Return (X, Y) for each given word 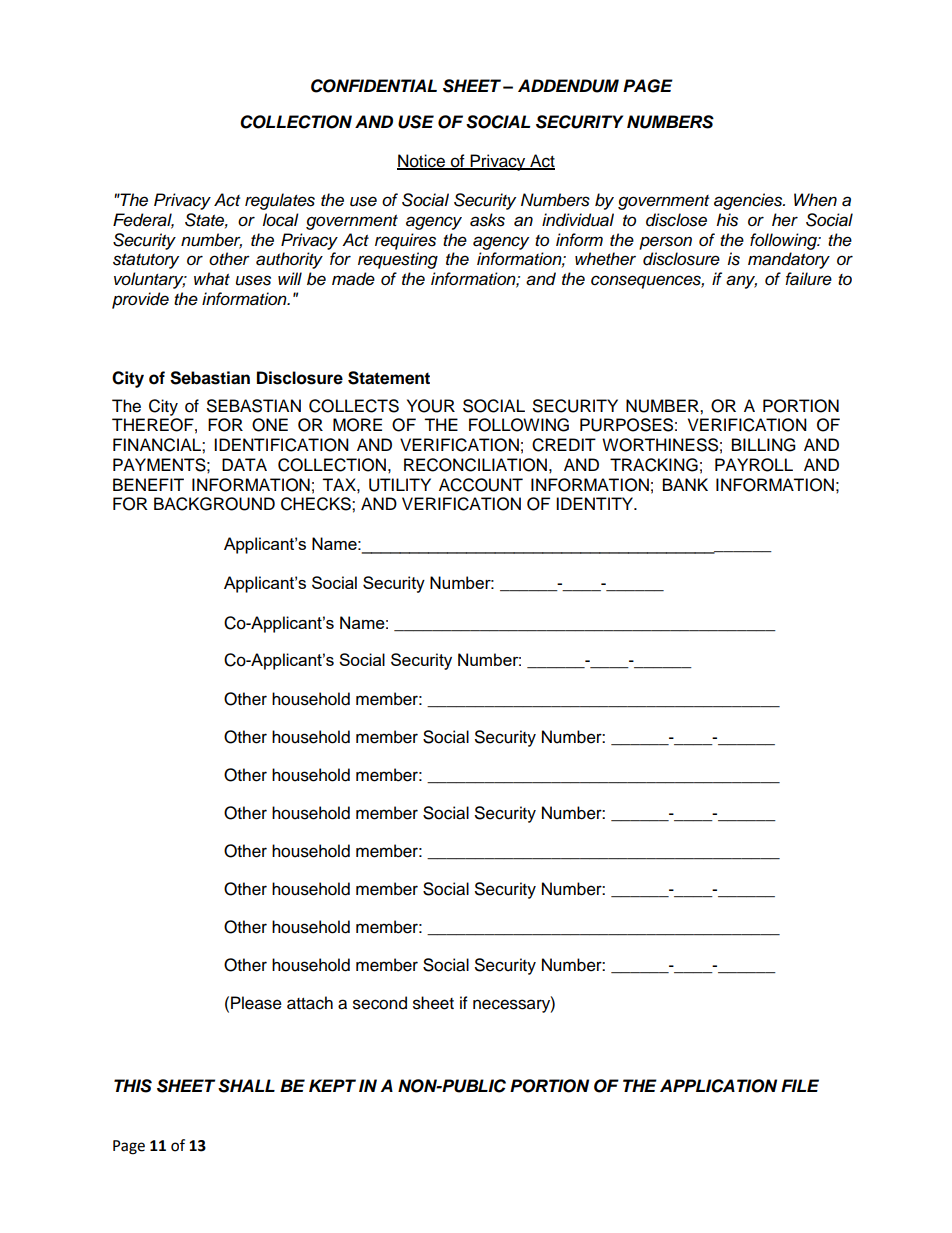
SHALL (246, 1086)
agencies (749, 201)
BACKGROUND (214, 504)
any (741, 282)
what (212, 279)
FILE (800, 1085)
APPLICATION (718, 1086)
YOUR (431, 406)
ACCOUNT (481, 485)
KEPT (332, 1085)
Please (256, 1003)
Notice (422, 162)
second (380, 1003)
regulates (280, 201)
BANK (685, 484)
